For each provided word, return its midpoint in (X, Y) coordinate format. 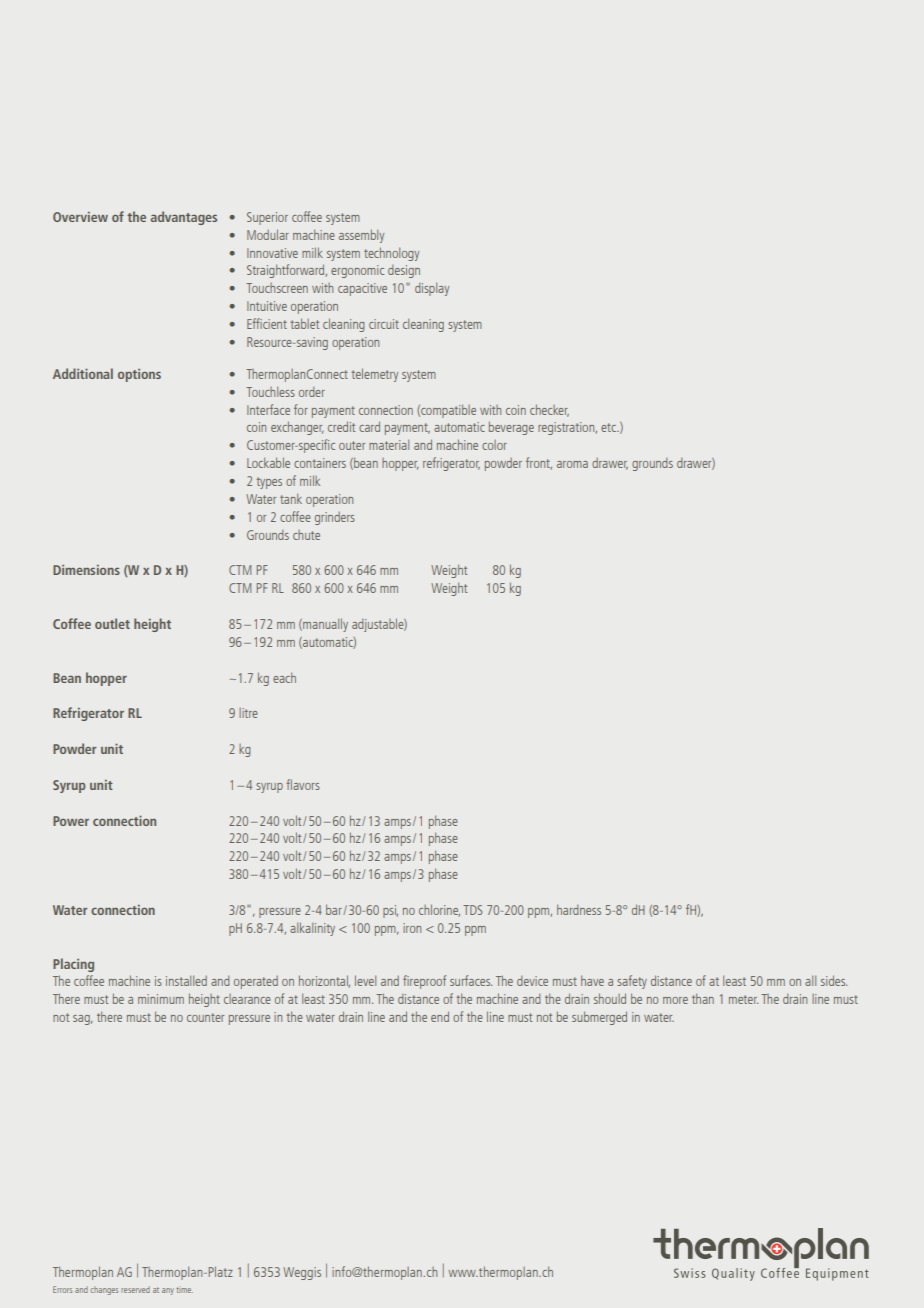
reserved (135, 1289)
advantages (184, 218)
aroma (572, 464)
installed (186, 980)
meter (743, 999)
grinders (335, 518)
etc (610, 427)
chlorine (439, 910)
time (184, 1290)
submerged (599, 1018)
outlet (112, 623)
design (404, 271)
